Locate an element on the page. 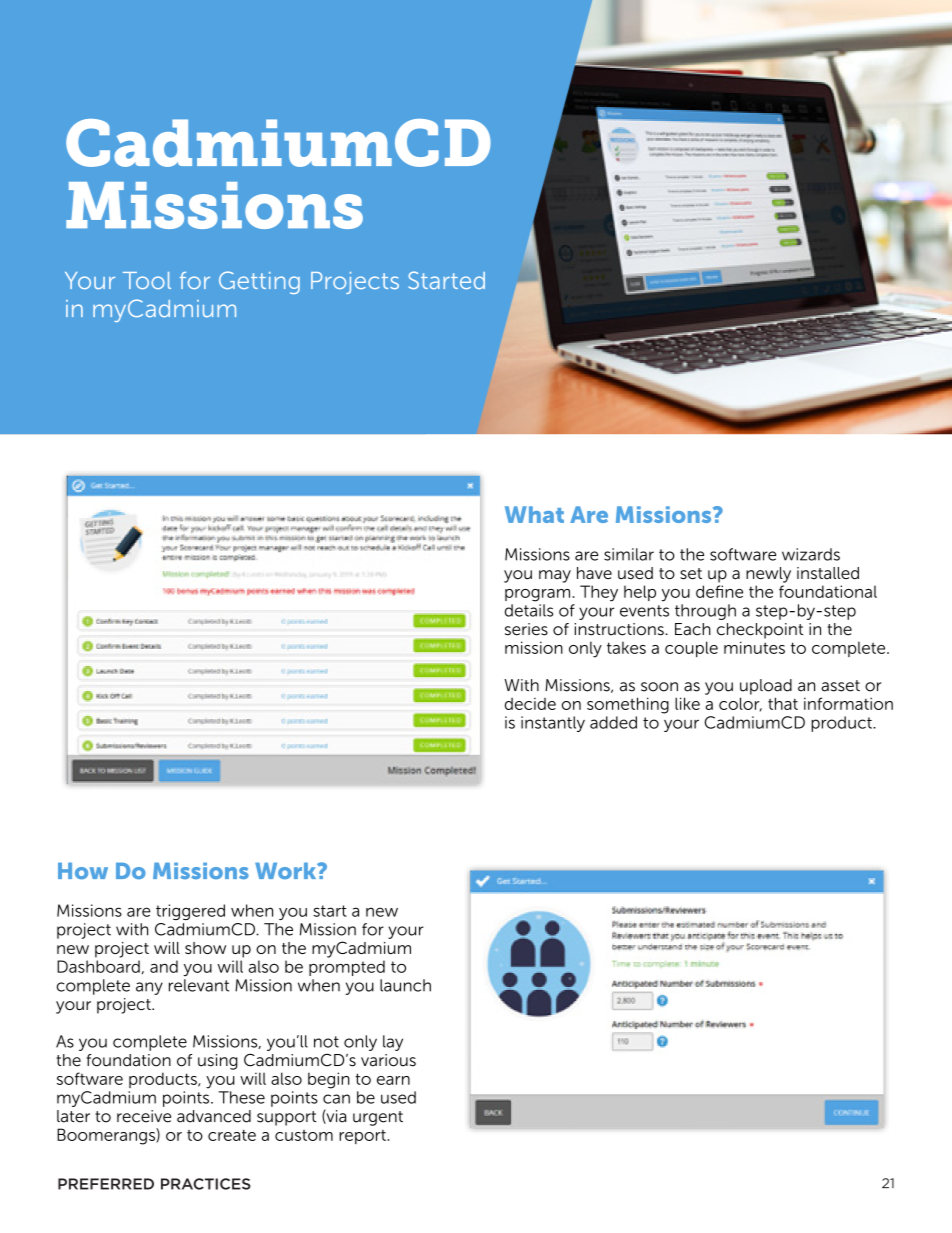 The height and width of the page is (1233, 952). Getting is located at coordinates (259, 282).
